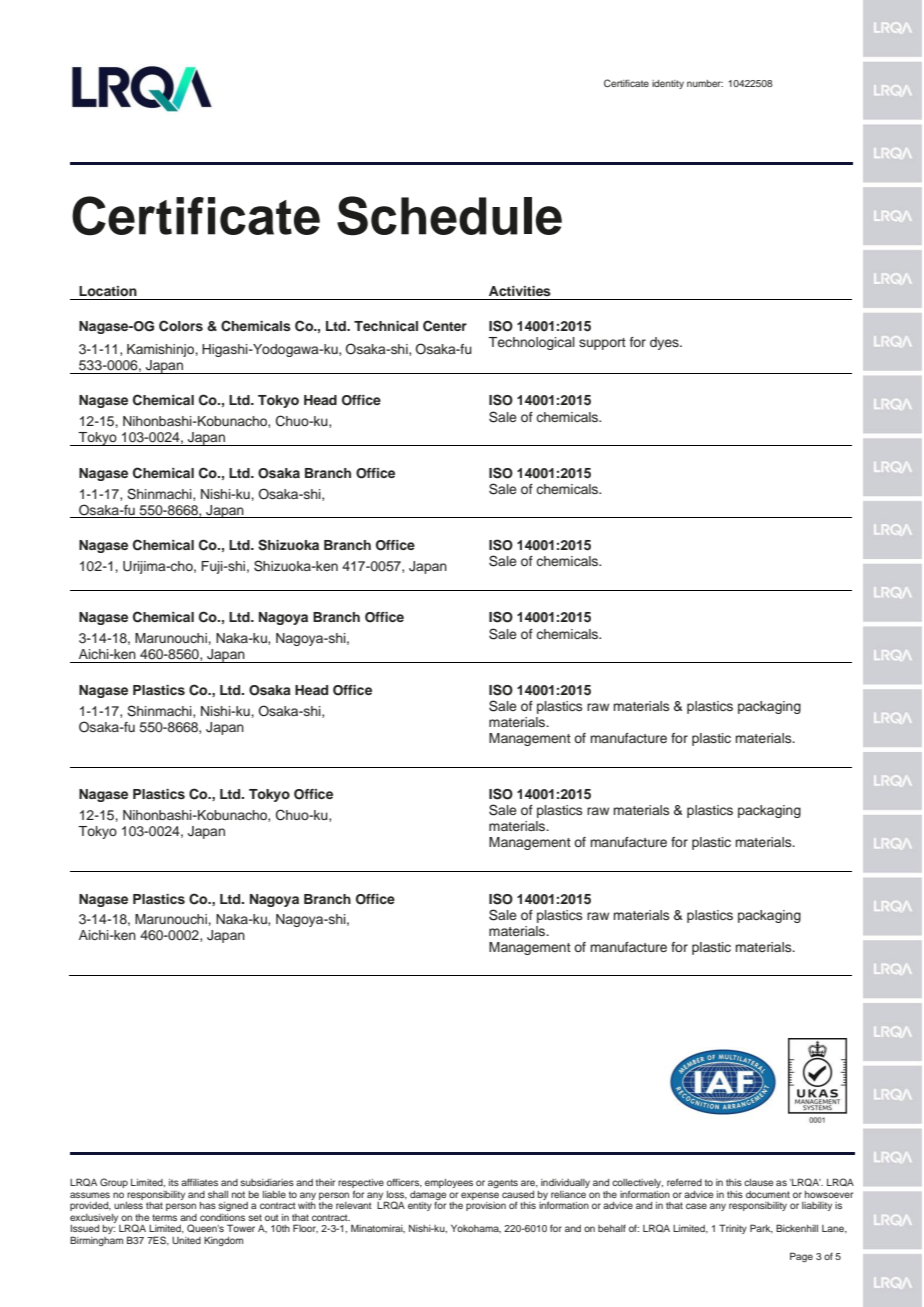 The height and width of the screenshot is (1307, 924). Describe the element at coordinates (684, 1182) in the screenshot. I see `referred` at that location.
